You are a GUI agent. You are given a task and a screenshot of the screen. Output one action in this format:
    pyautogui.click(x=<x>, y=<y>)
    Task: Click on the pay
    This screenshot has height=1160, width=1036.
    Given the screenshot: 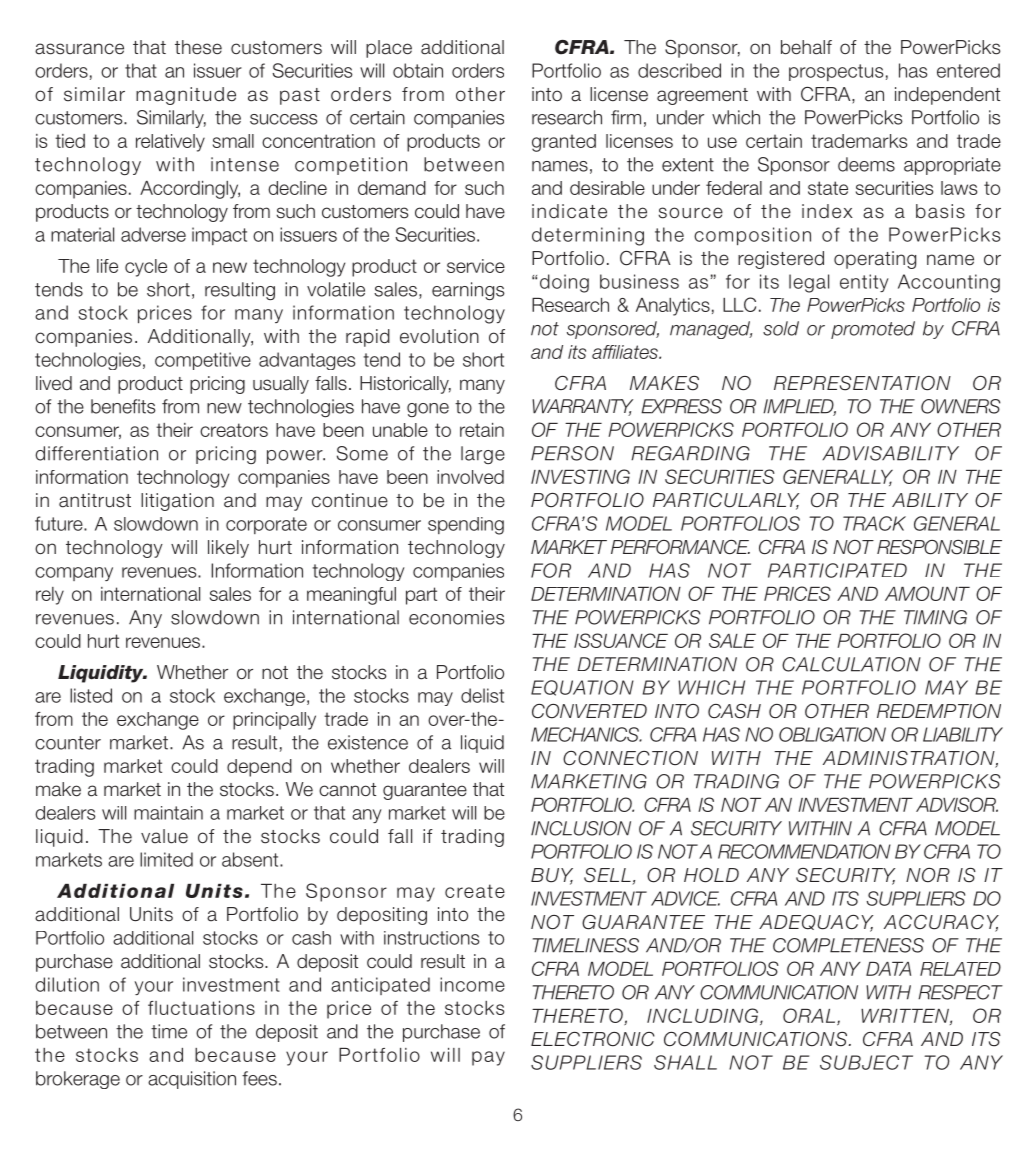 What is the action you would take?
    pyautogui.click(x=488, y=1058)
